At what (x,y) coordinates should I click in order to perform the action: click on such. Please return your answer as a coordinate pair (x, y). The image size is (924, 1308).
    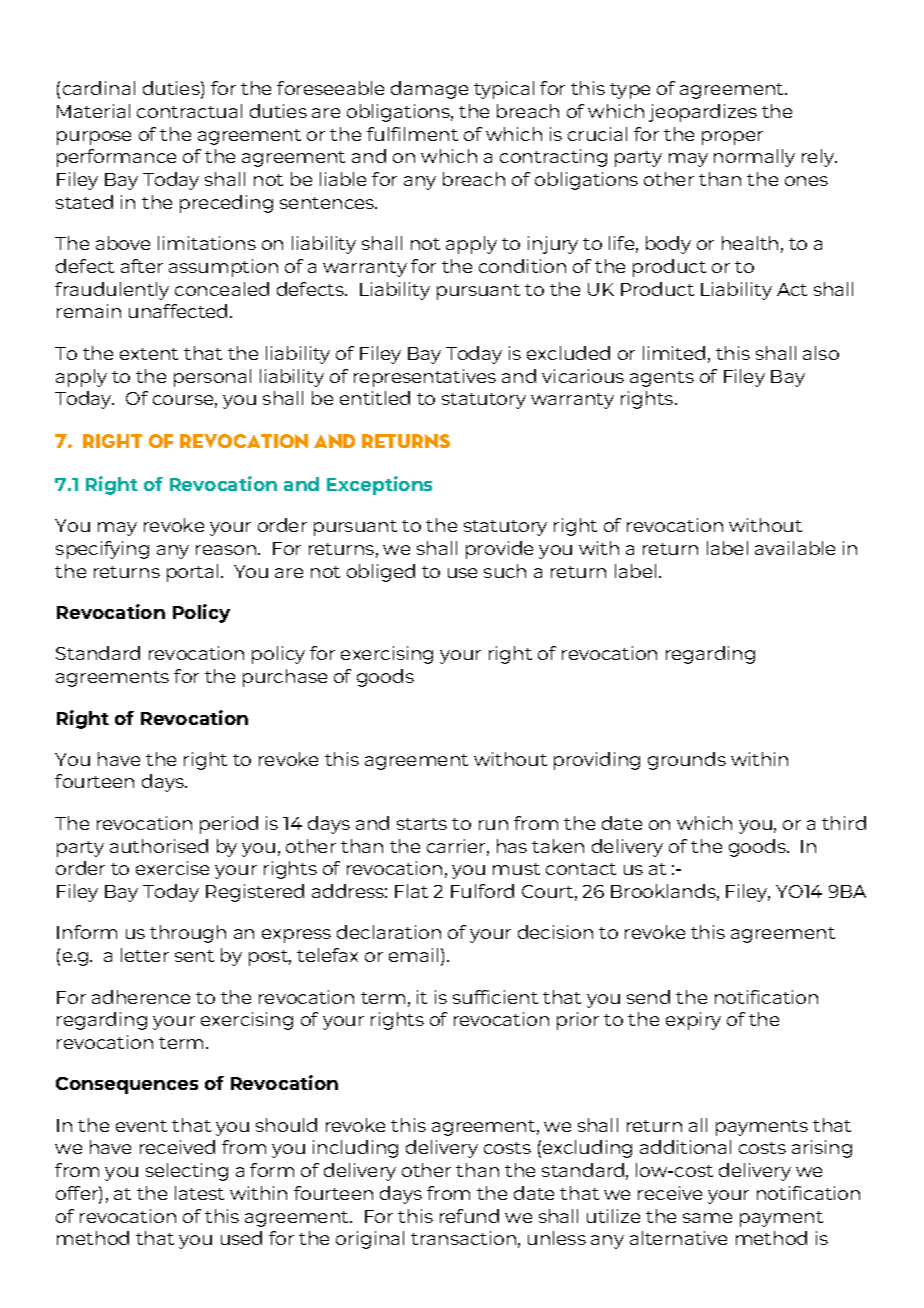
    Looking at the image, I should click on (505, 571).
